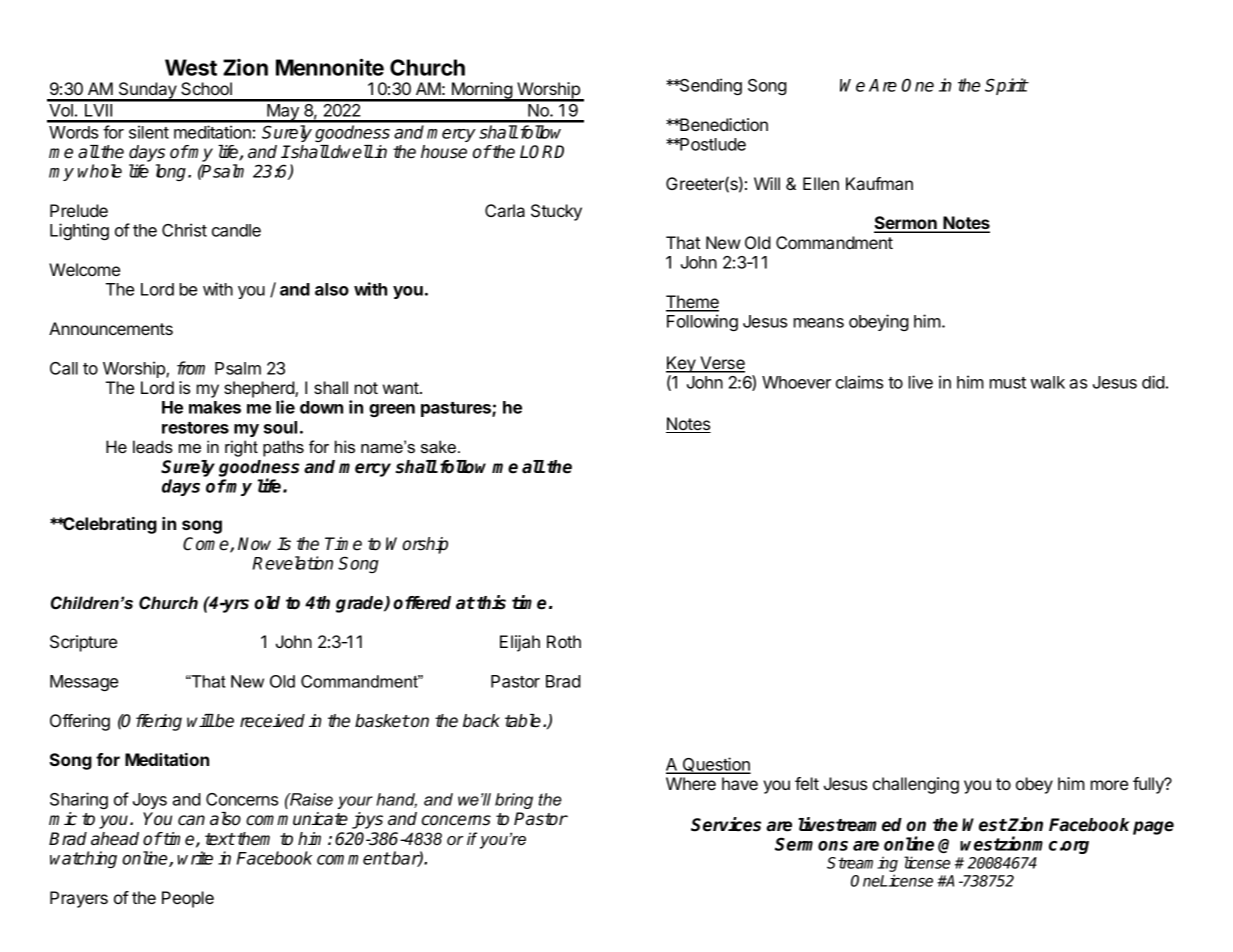 Image resolution: width=1233 pixels, height=952 pixels. Describe the element at coordinates (726, 824) in the screenshot. I see `Services` at that location.
